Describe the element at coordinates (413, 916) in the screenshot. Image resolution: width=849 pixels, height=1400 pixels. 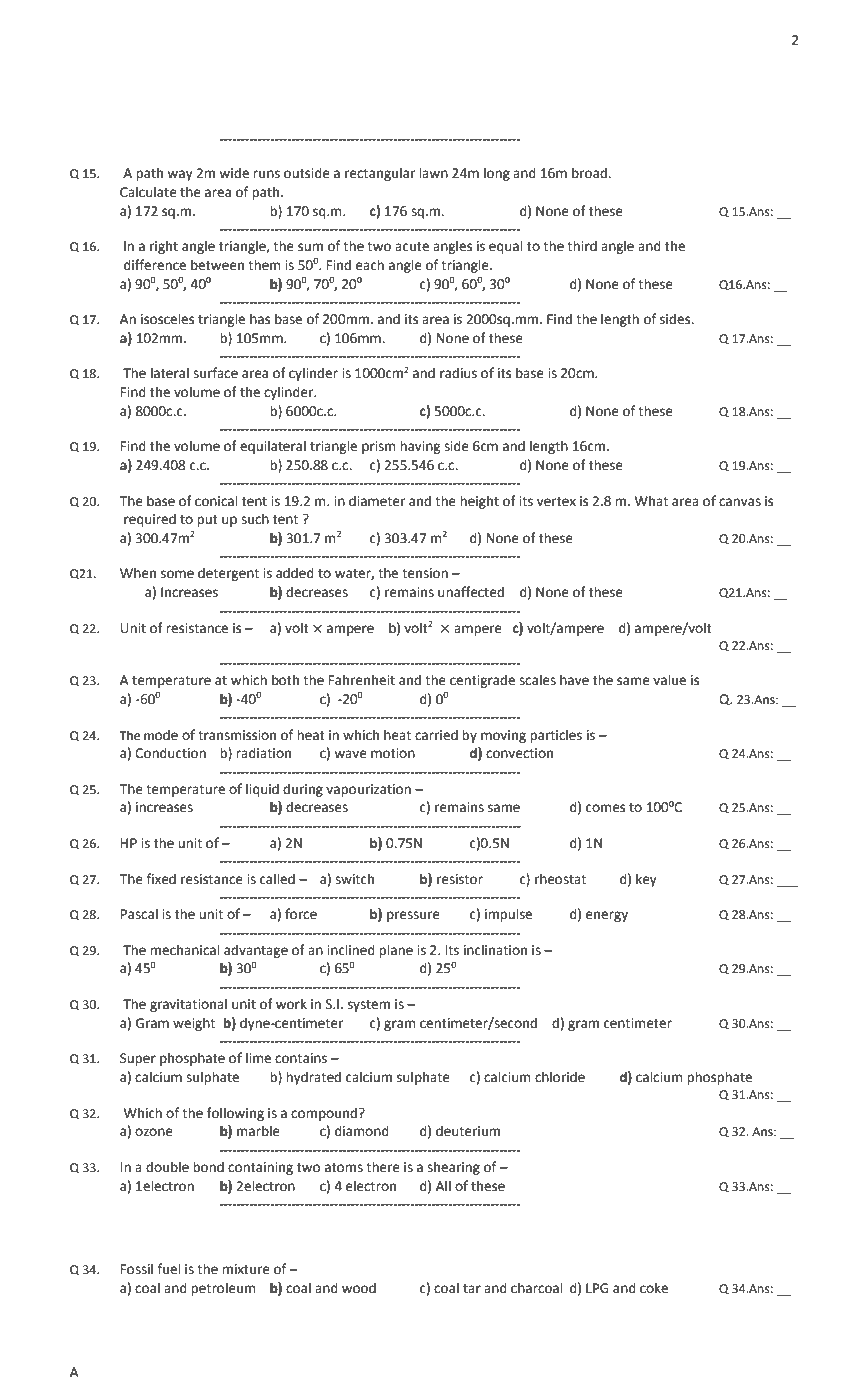
I see `pressure` at that location.
